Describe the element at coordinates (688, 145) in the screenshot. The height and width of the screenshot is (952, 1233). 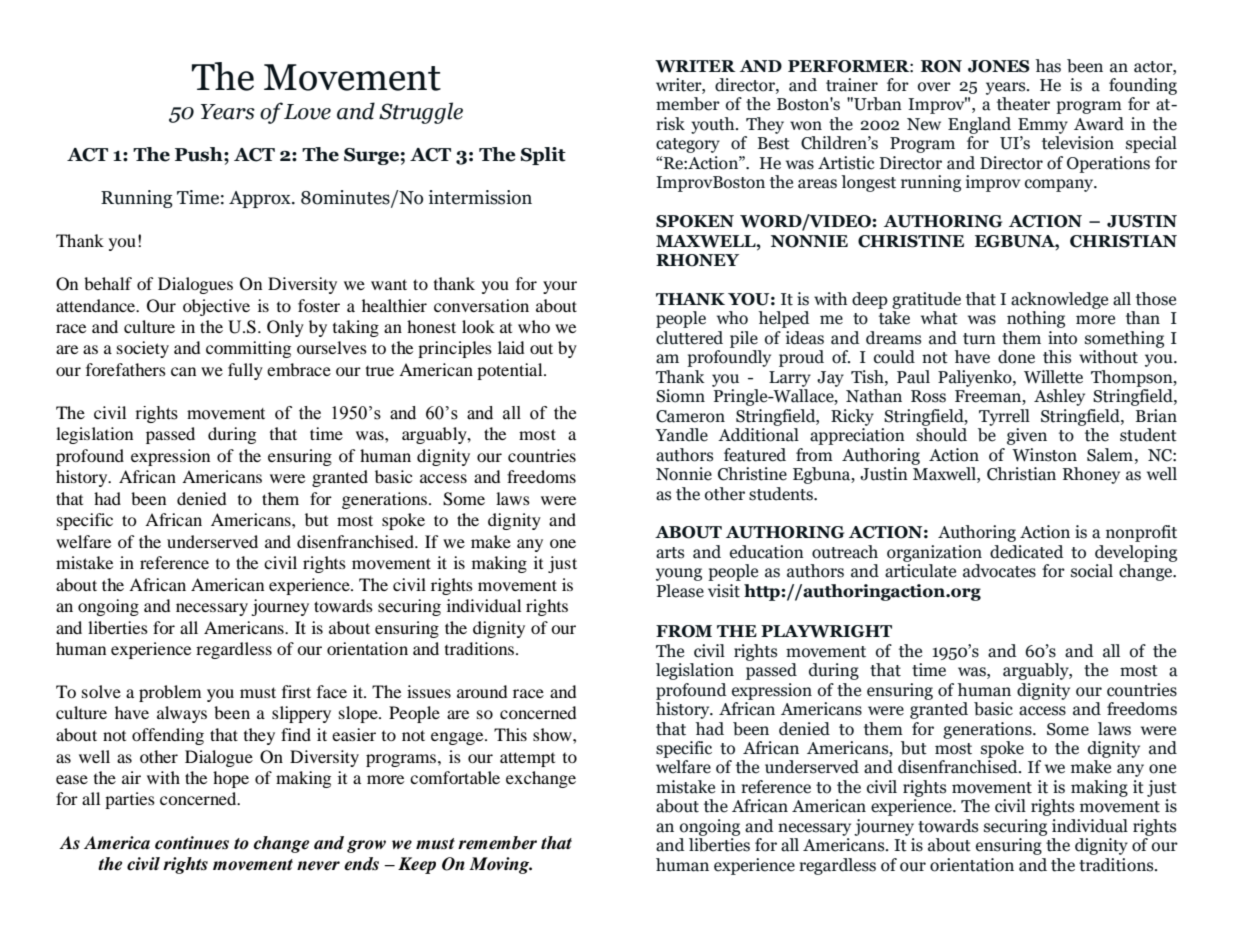
I see `category` at that location.
